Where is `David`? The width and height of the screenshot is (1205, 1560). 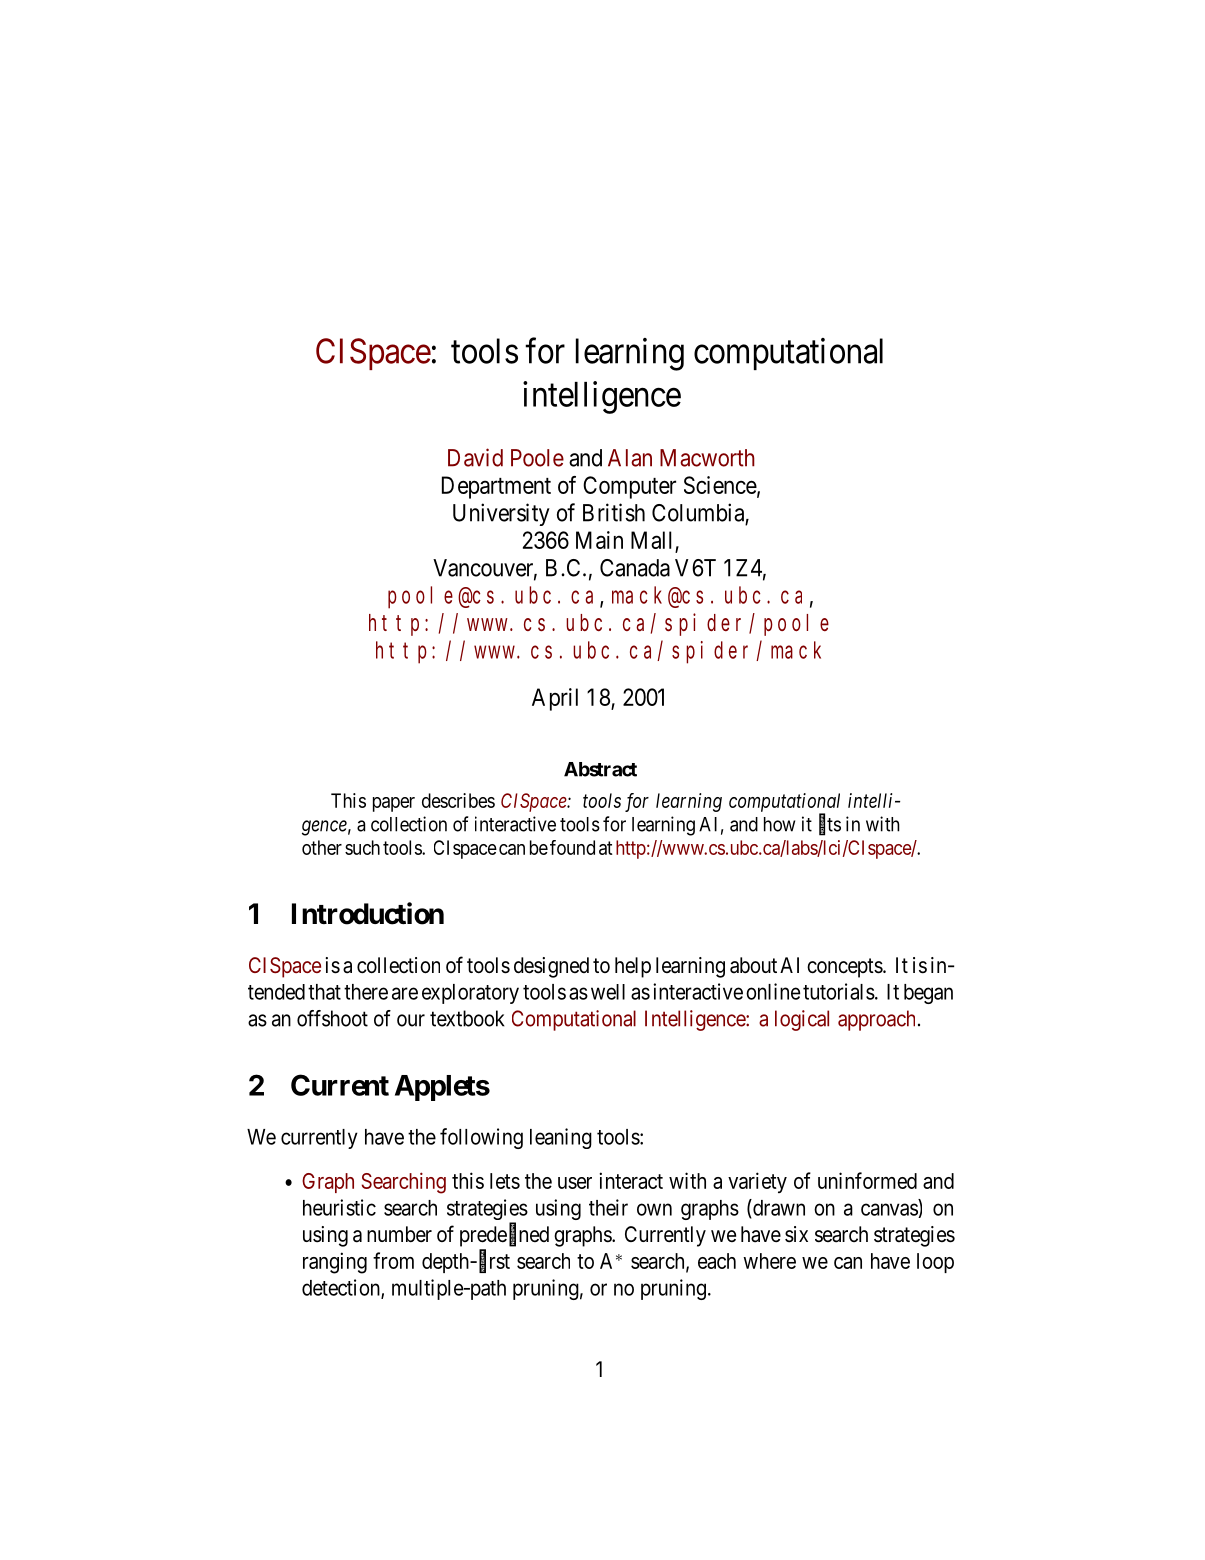 David is located at coordinates (475, 457).
